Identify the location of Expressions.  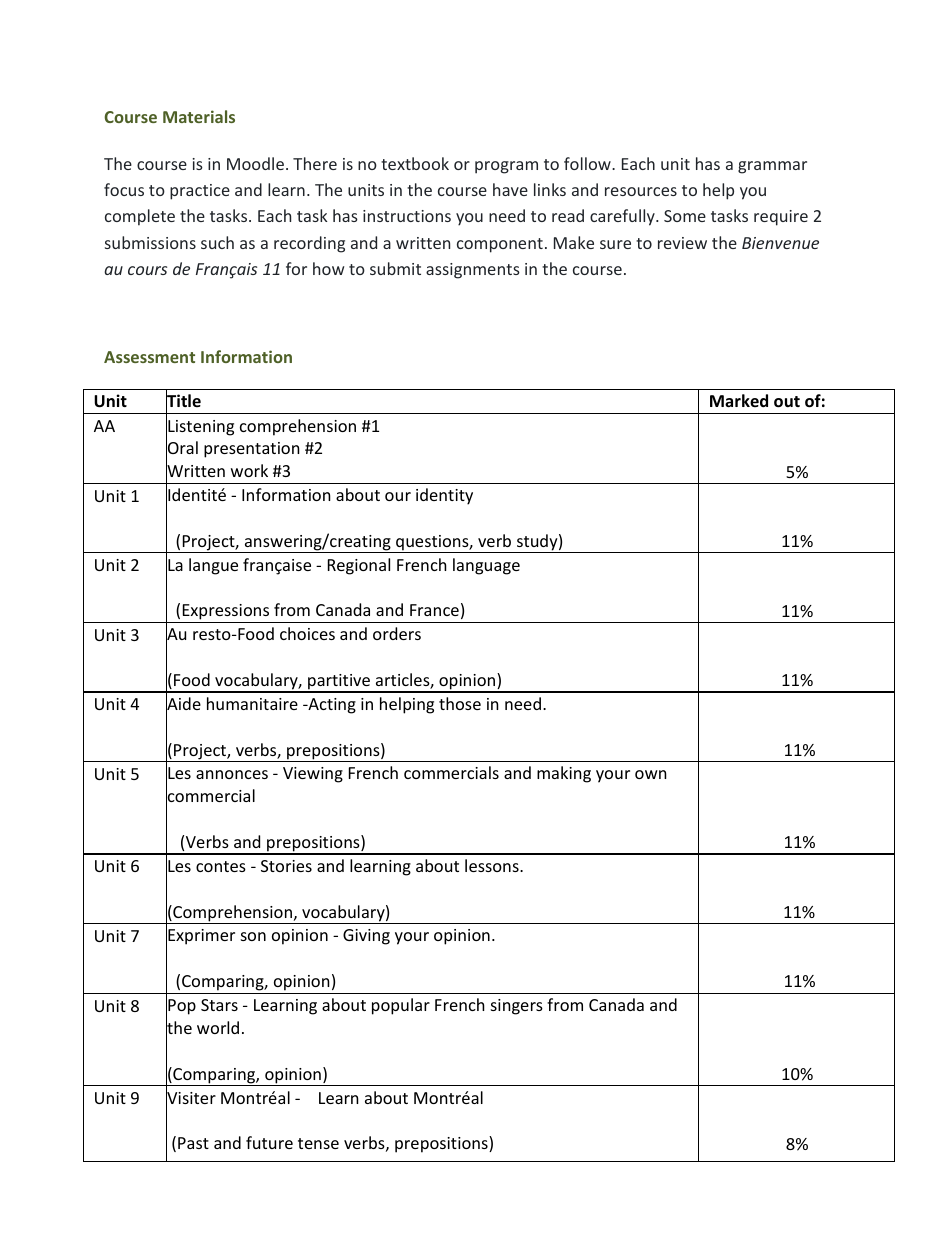
(226, 613).
